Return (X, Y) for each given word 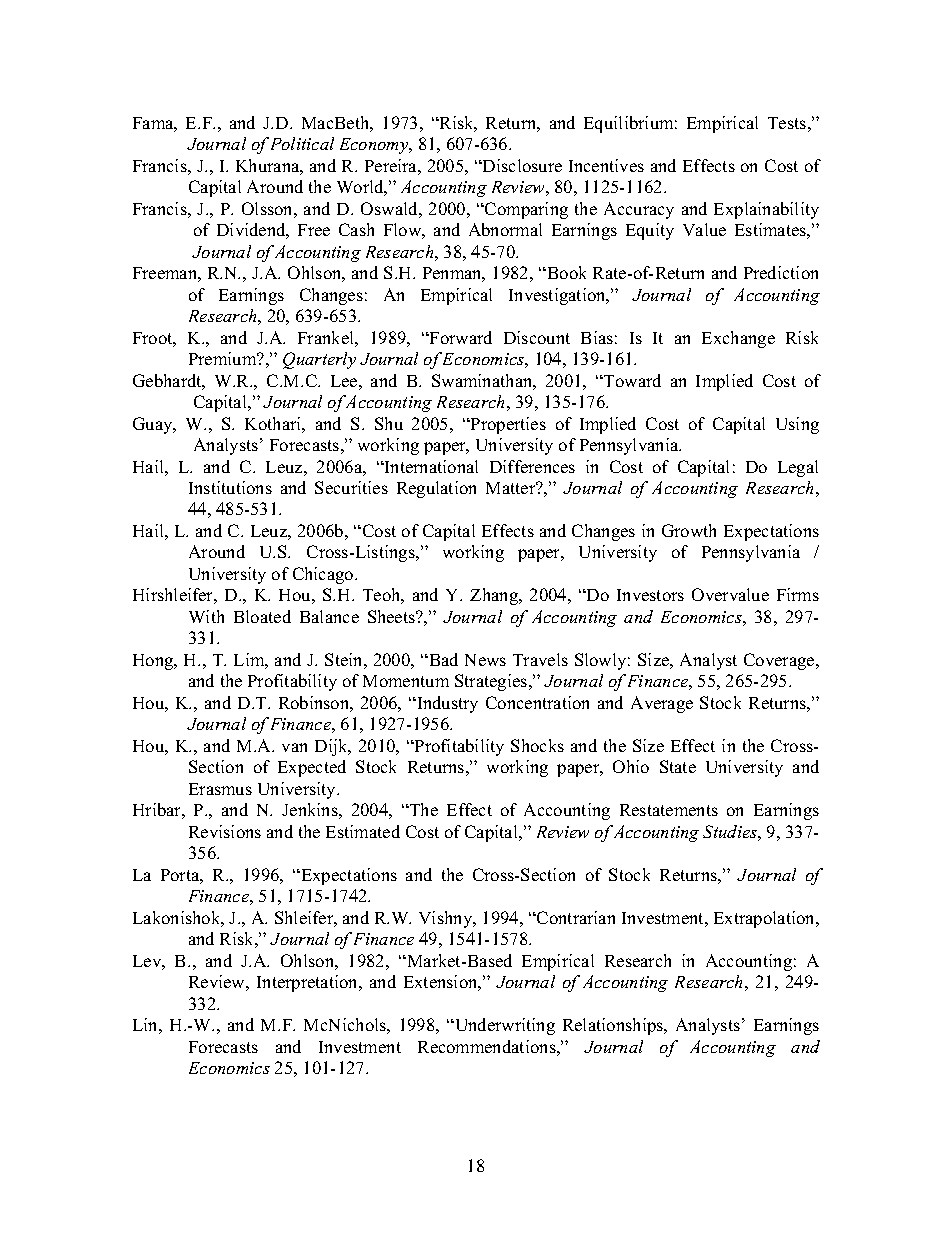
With (206, 616)
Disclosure (521, 165)
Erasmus (220, 789)
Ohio (631, 766)
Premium (224, 358)
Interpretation (309, 983)
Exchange (738, 339)
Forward (460, 337)
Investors (650, 595)
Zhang (495, 596)
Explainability (766, 210)
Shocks (537, 745)
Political (302, 143)
